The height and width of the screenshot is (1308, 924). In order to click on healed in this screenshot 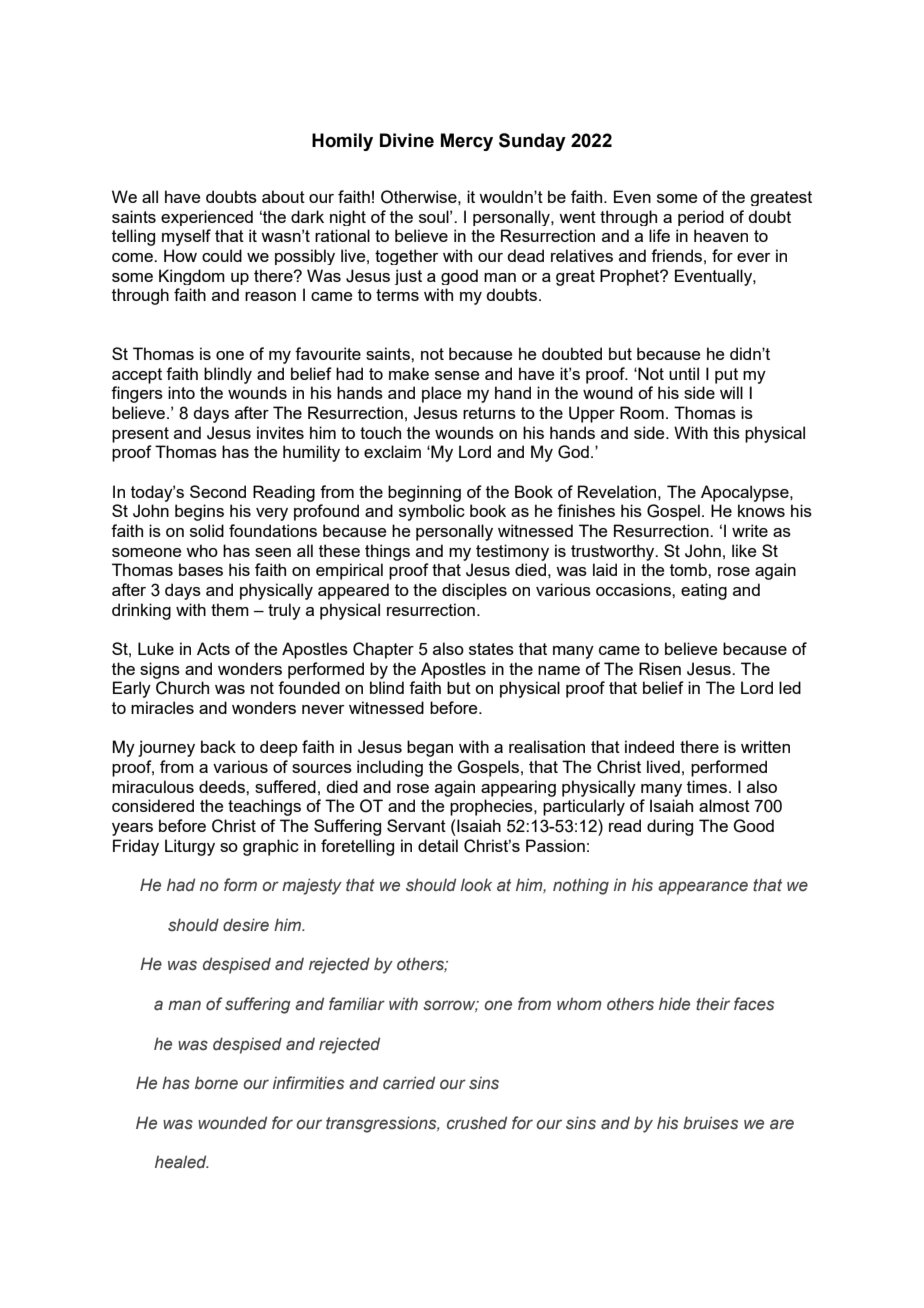, I will do `click(181, 1162)`.
